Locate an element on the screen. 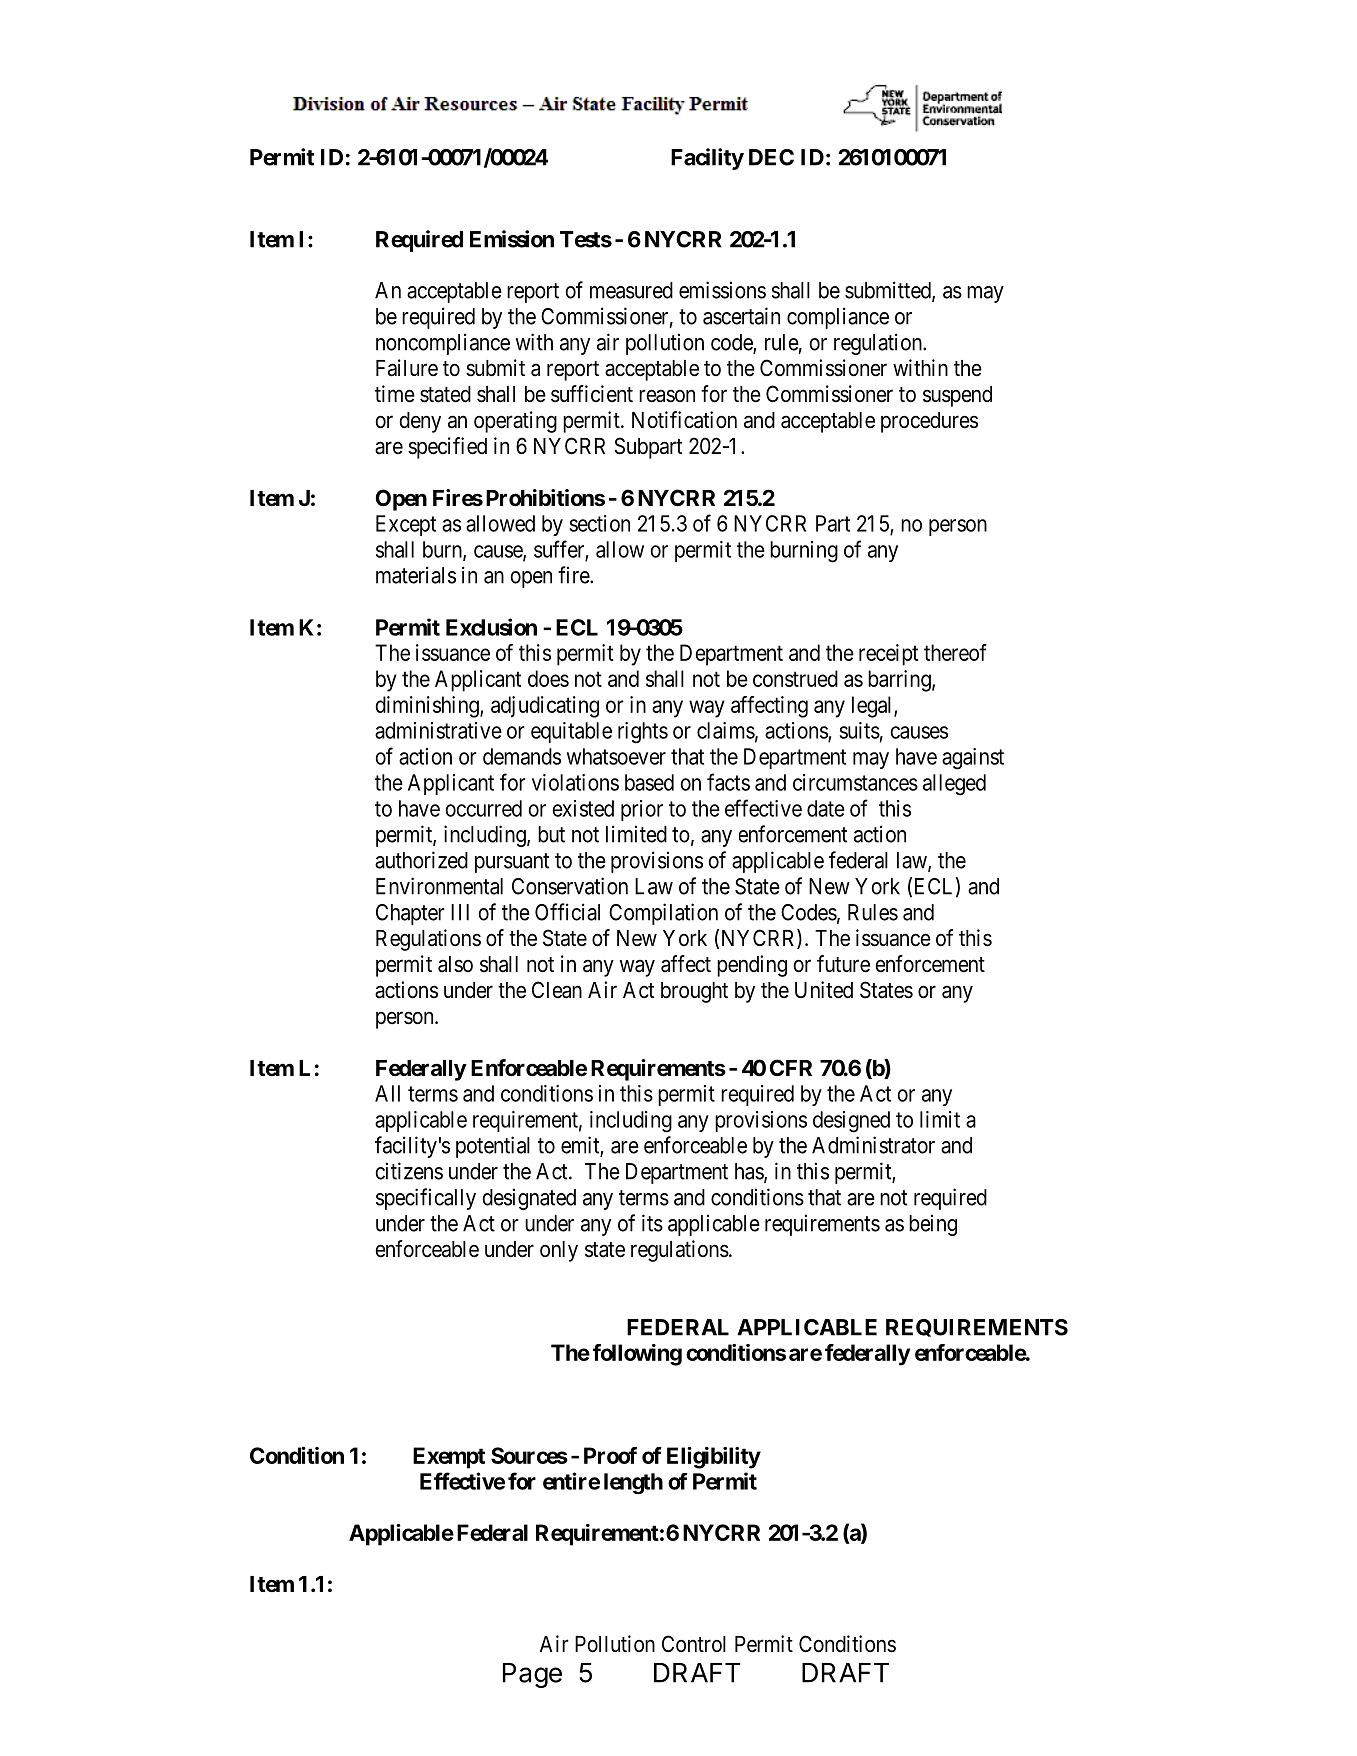 This screenshot has height=1756, width=1357. future is located at coordinates (843, 964).
